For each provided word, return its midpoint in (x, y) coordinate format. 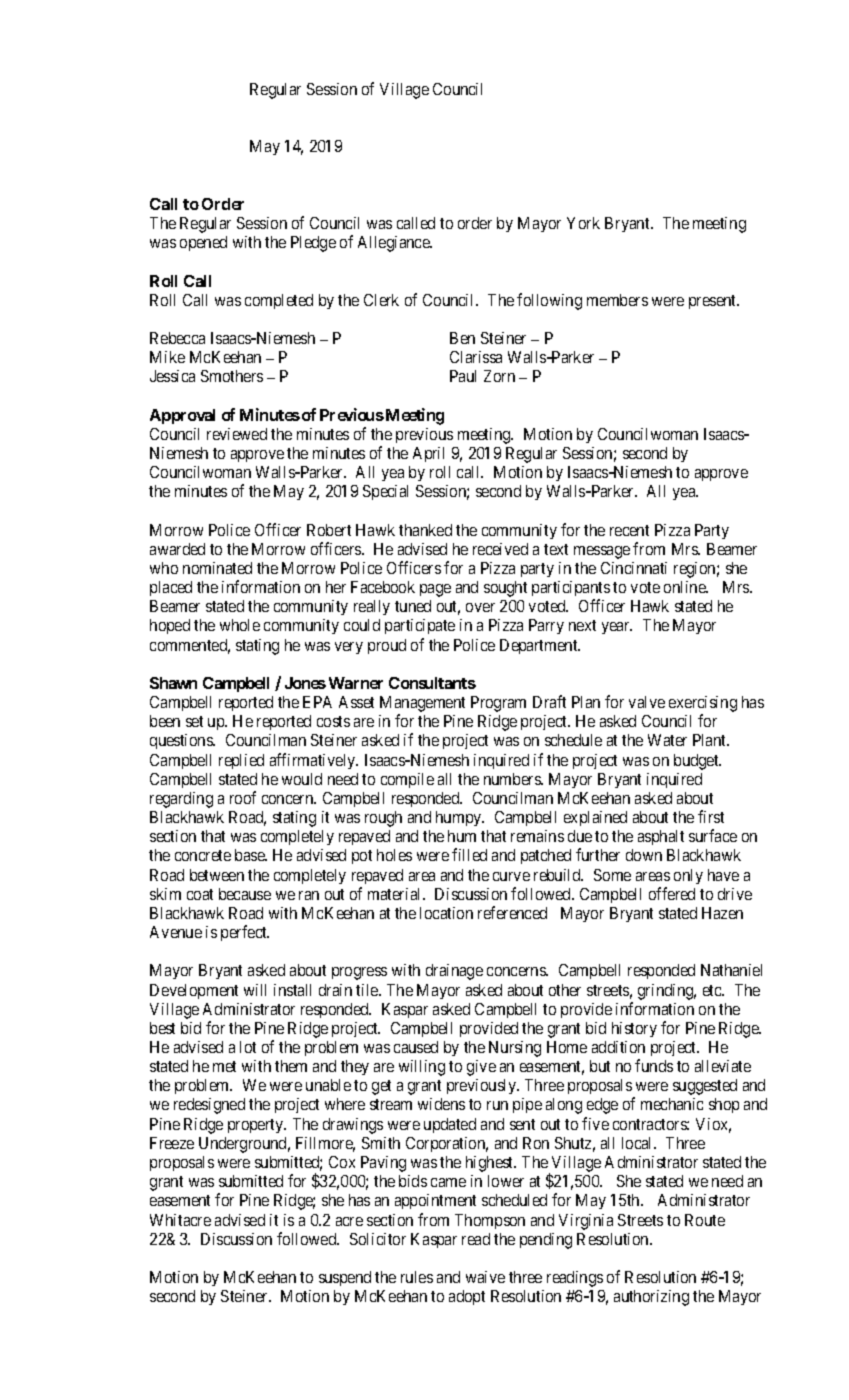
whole (240, 625)
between (217, 875)
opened (203, 243)
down (644, 855)
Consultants (432, 683)
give (481, 1068)
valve (647, 702)
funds (654, 1065)
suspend (345, 1278)
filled (469, 854)
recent (629, 530)
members (617, 300)
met (224, 1066)
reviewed (237, 434)
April (428, 454)
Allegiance (395, 244)
